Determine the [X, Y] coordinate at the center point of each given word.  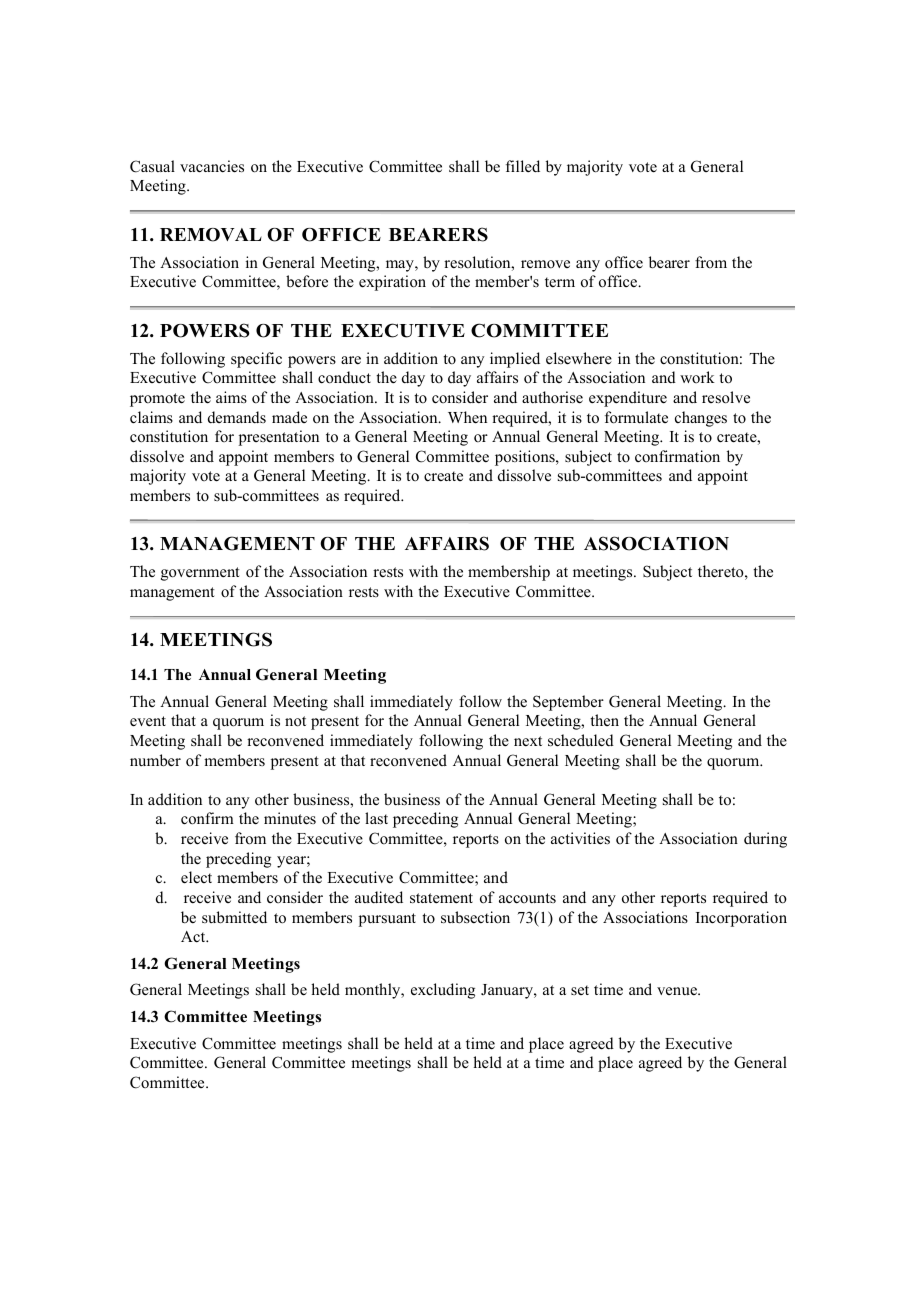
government [200, 574]
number [155, 760]
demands [237, 417]
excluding [443, 991]
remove [545, 264]
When [467, 417]
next [528, 741]
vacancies [212, 166]
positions [526, 458]
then [604, 720]
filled [523, 166]
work [697, 377]
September [568, 703]
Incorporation [741, 919]
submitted [234, 917]
